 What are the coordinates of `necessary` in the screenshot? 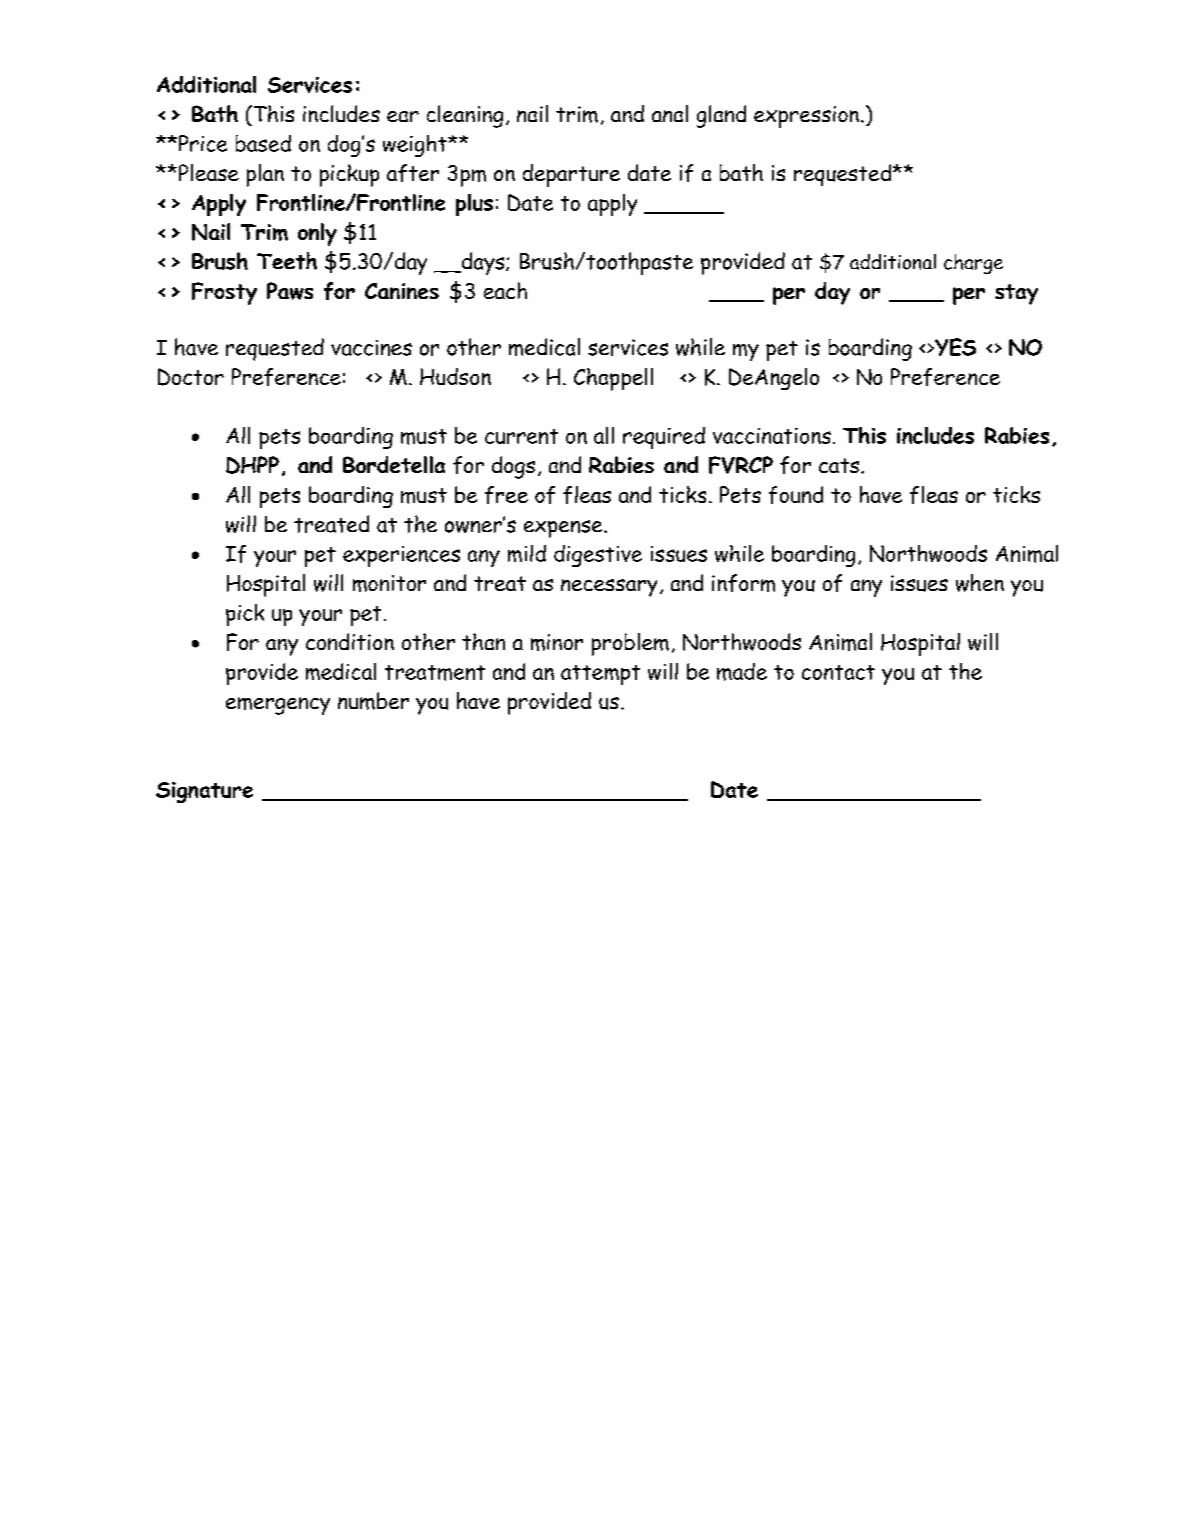 It's located at (609, 588).
